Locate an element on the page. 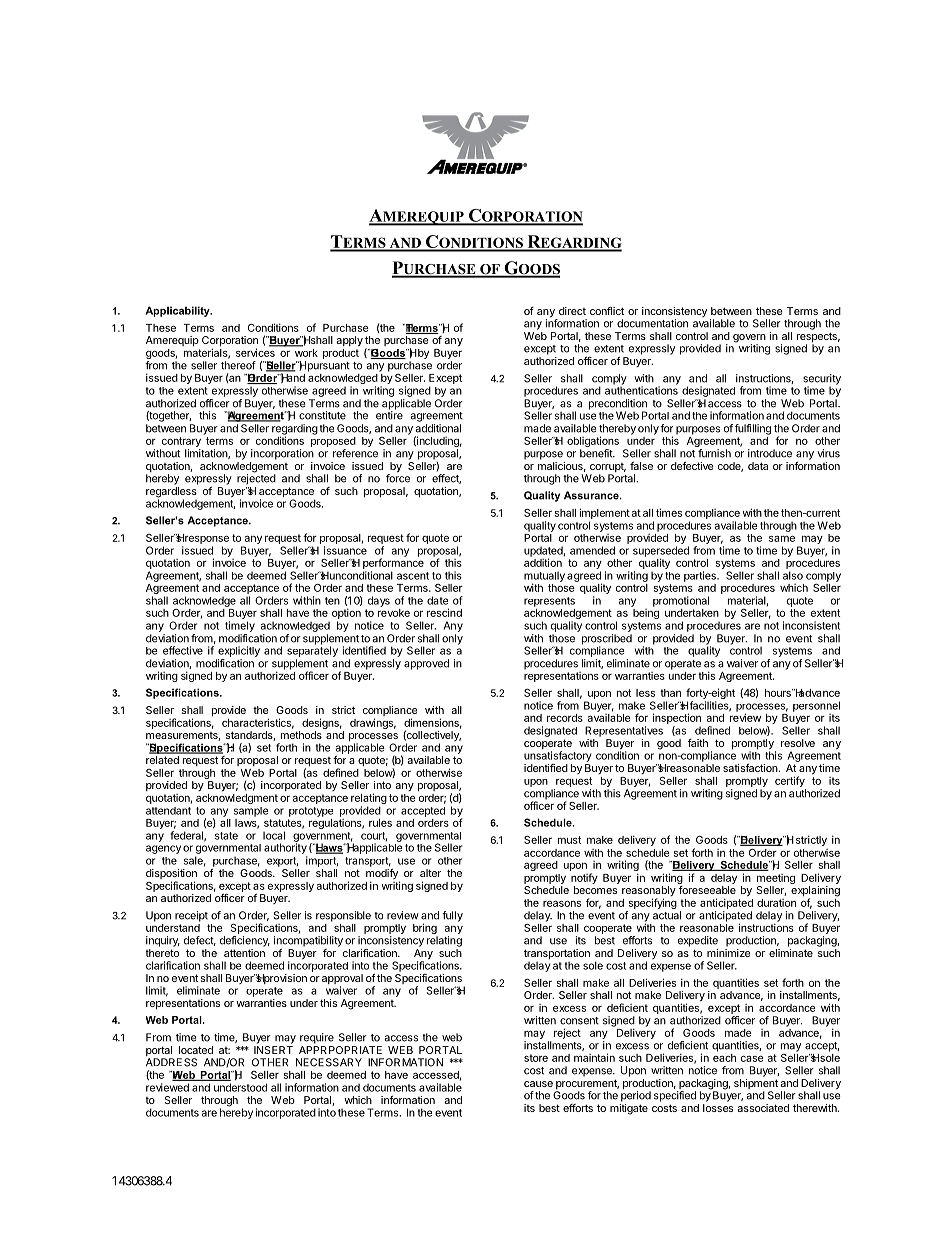 The width and height of the document is (952, 1233). documentation is located at coordinates (652, 323).
